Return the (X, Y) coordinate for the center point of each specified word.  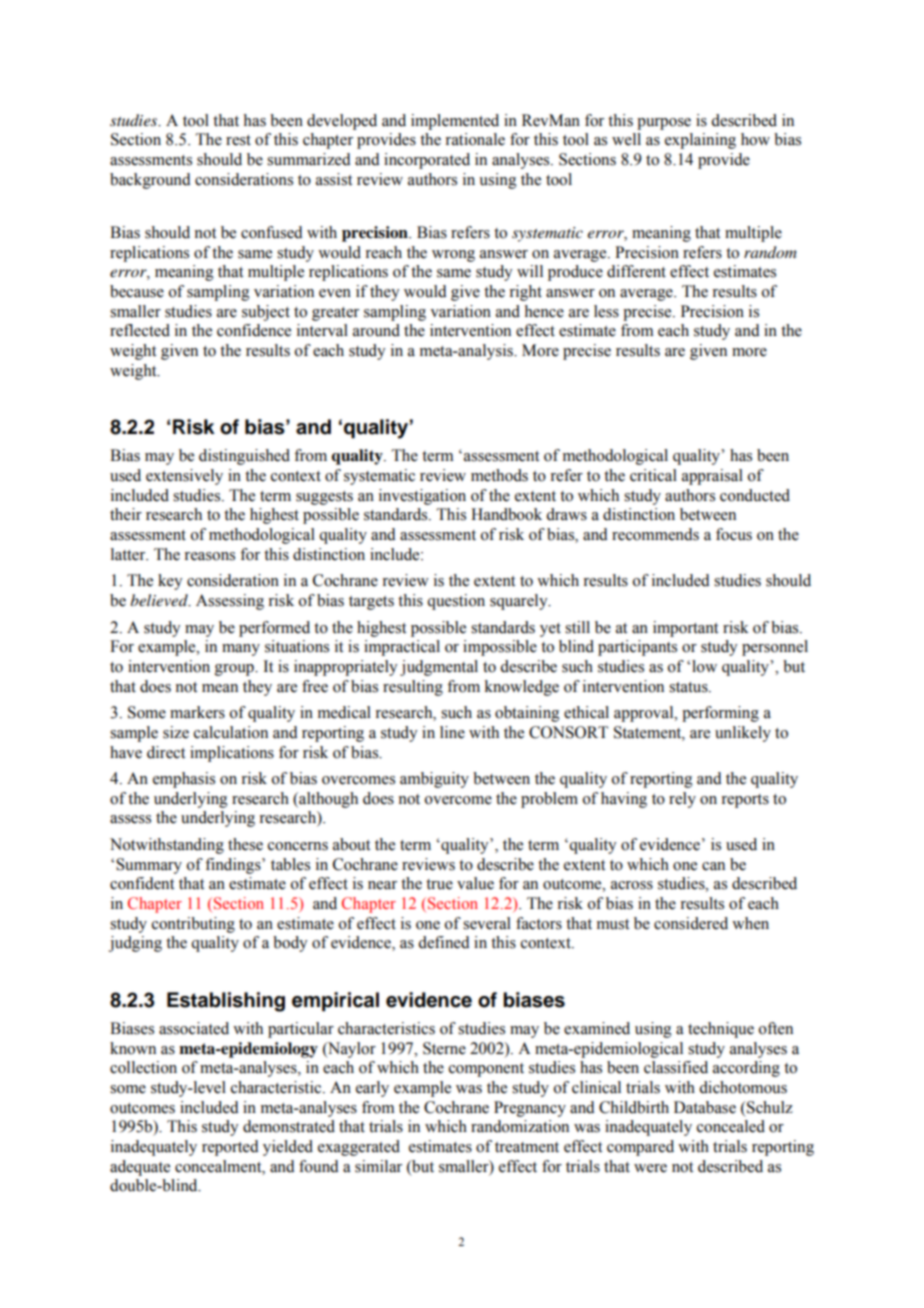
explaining (700, 141)
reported (230, 1148)
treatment (527, 1147)
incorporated (427, 161)
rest (238, 140)
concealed (731, 1126)
